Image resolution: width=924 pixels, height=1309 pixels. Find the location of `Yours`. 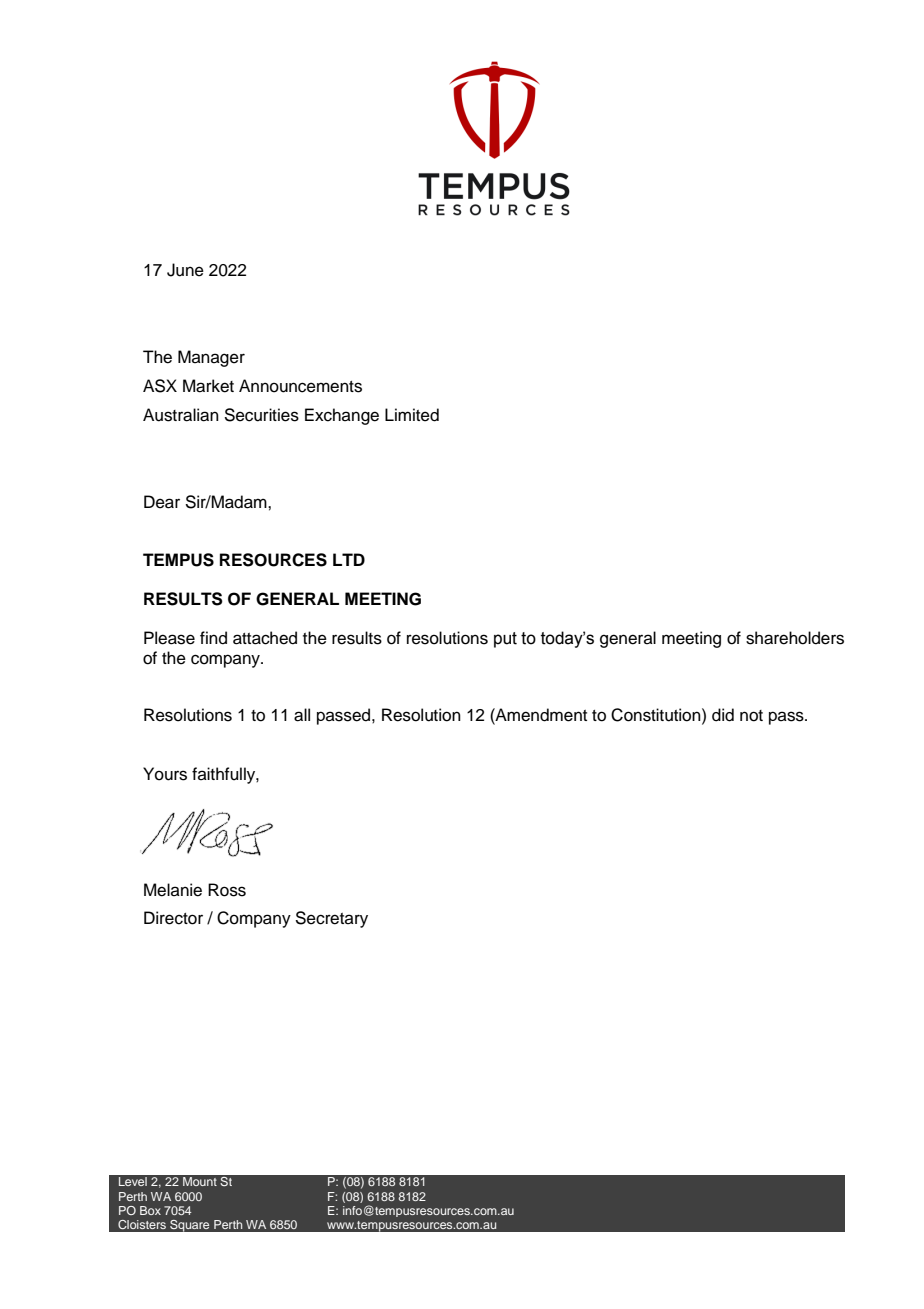

Yours is located at coordinates (165, 774).
